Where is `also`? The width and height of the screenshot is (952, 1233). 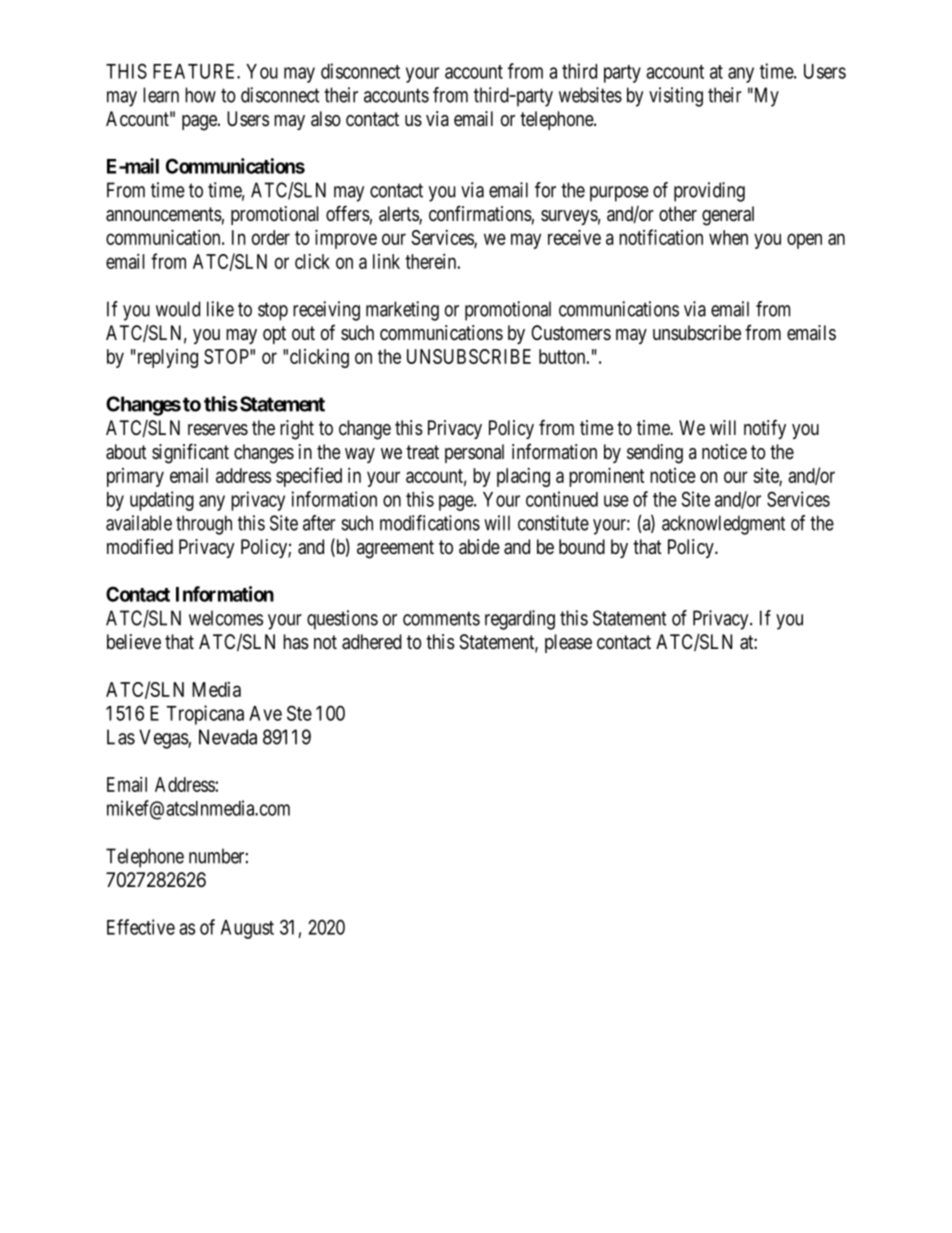 also is located at coordinates (326, 119).
